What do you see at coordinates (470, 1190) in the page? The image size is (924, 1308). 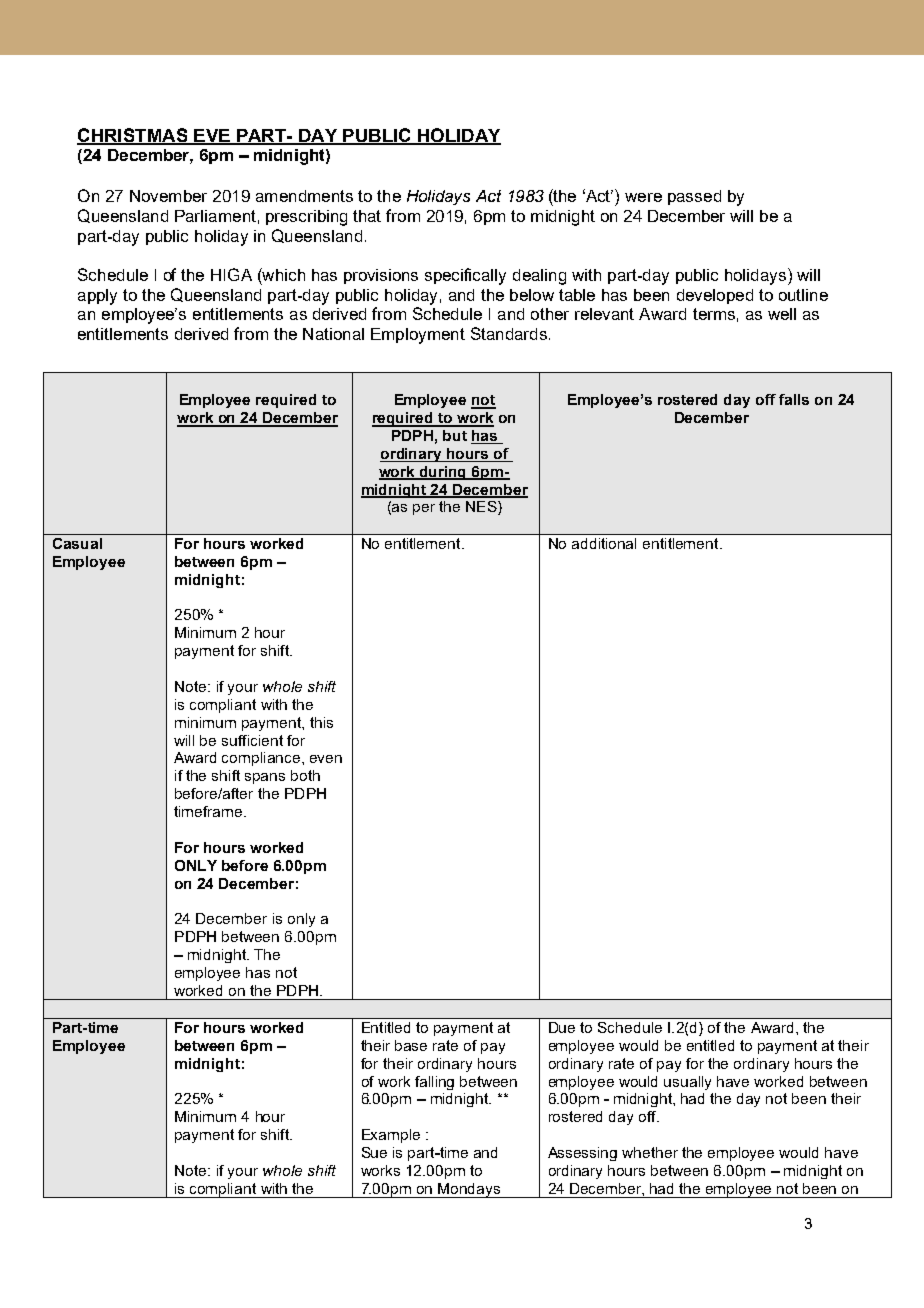 I see `Mondays` at bounding box center [470, 1190].
